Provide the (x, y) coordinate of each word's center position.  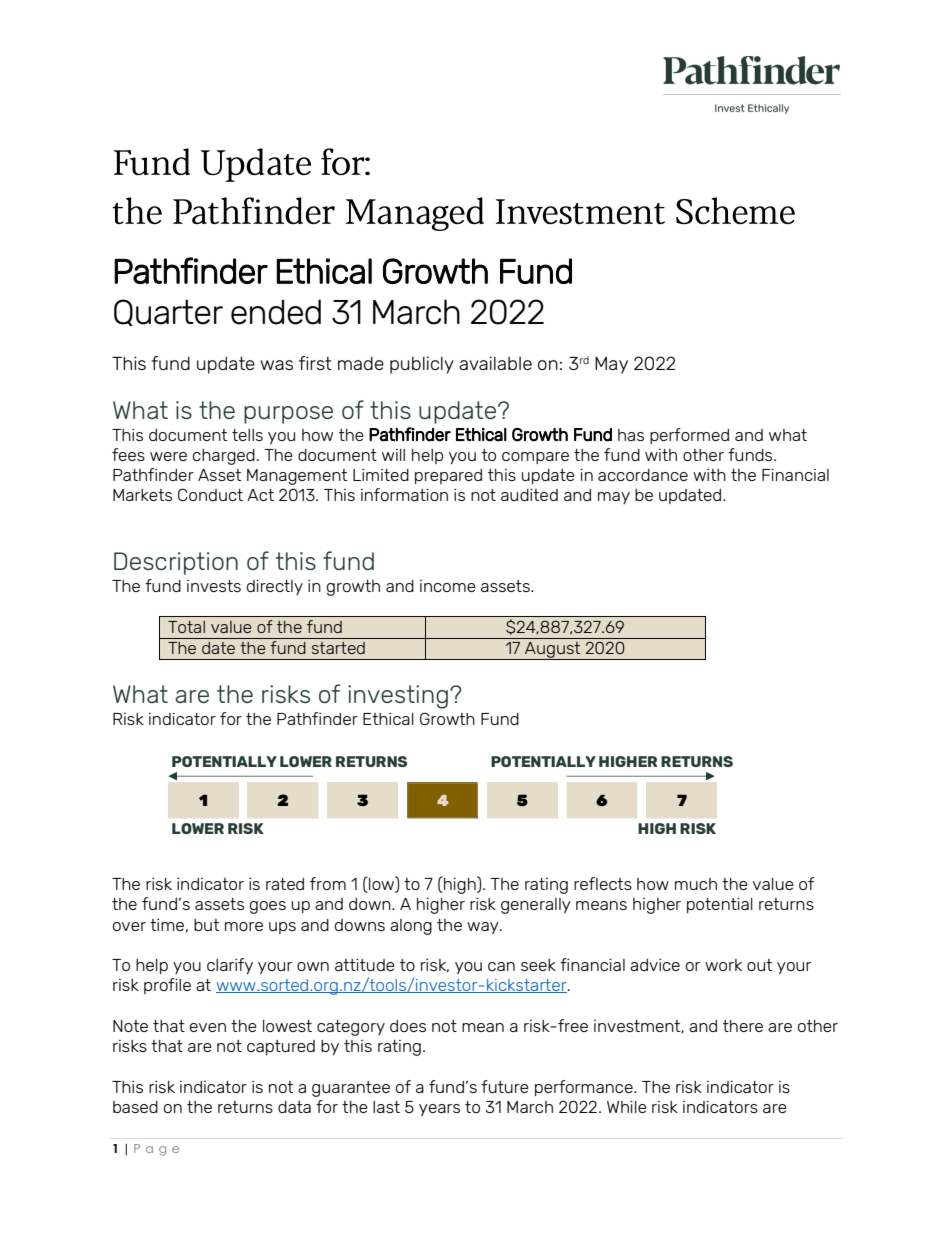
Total (186, 627)
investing (398, 697)
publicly (422, 365)
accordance (643, 475)
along (411, 927)
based (135, 1107)
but (206, 925)
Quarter (168, 312)
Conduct (210, 494)
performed (689, 436)
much (696, 884)
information (404, 494)
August (553, 651)
